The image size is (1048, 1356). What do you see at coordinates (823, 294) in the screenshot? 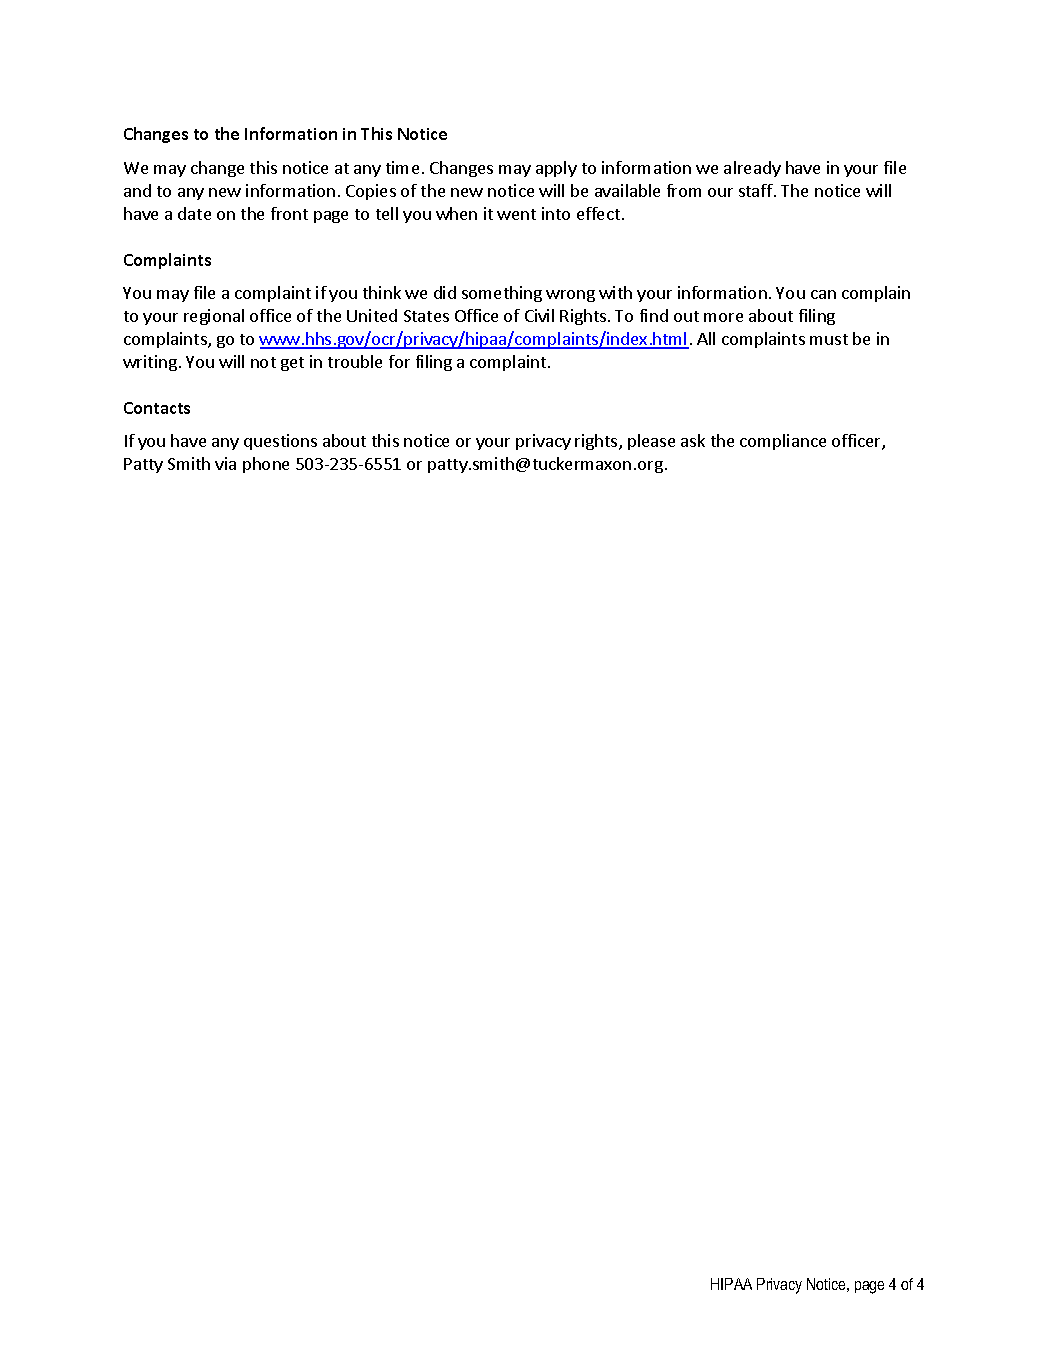
I see `can` at bounding box center [823, 294].
